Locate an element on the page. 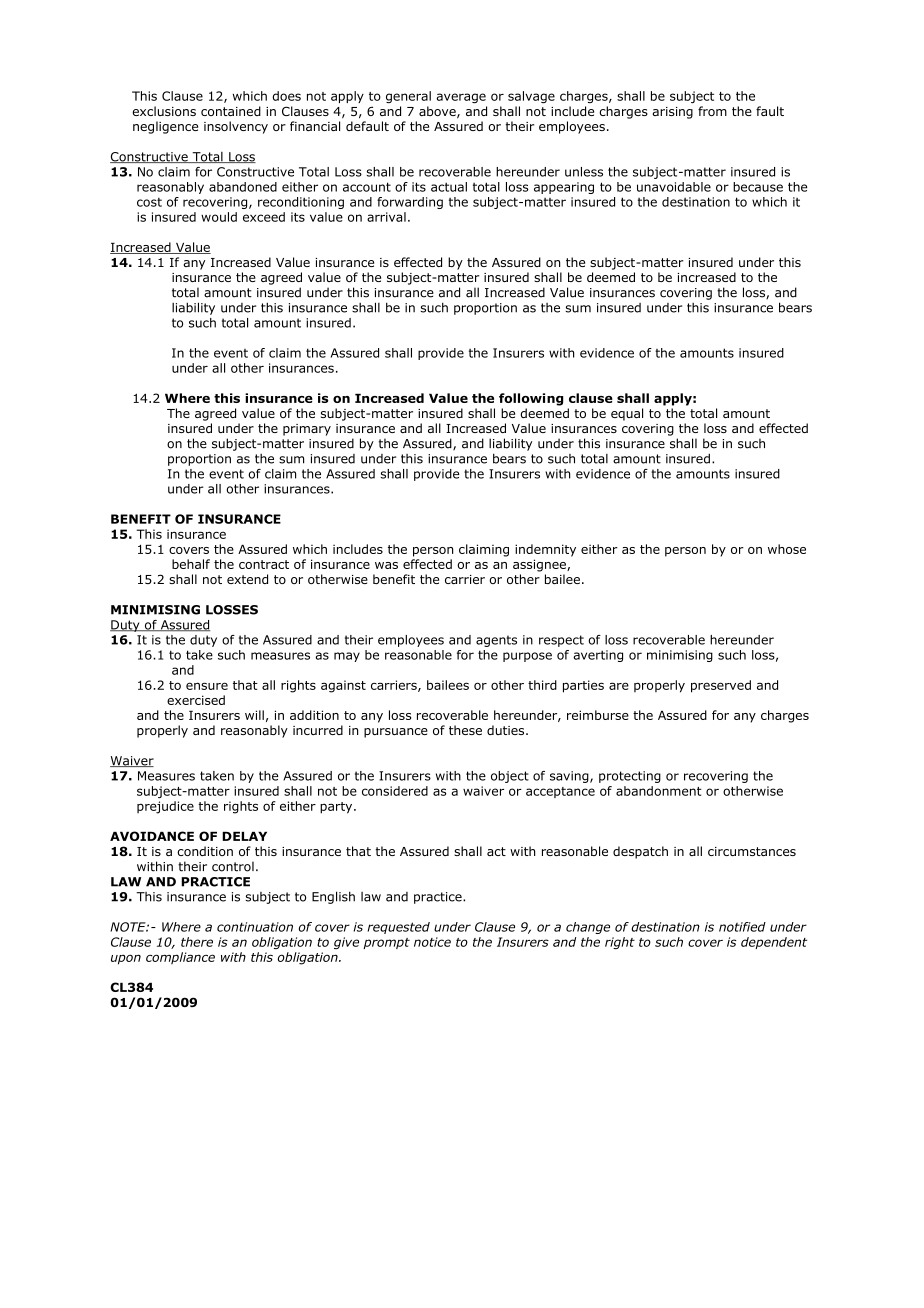 This document has height=1308, width=924. there is located at coordinates (197, 942).
